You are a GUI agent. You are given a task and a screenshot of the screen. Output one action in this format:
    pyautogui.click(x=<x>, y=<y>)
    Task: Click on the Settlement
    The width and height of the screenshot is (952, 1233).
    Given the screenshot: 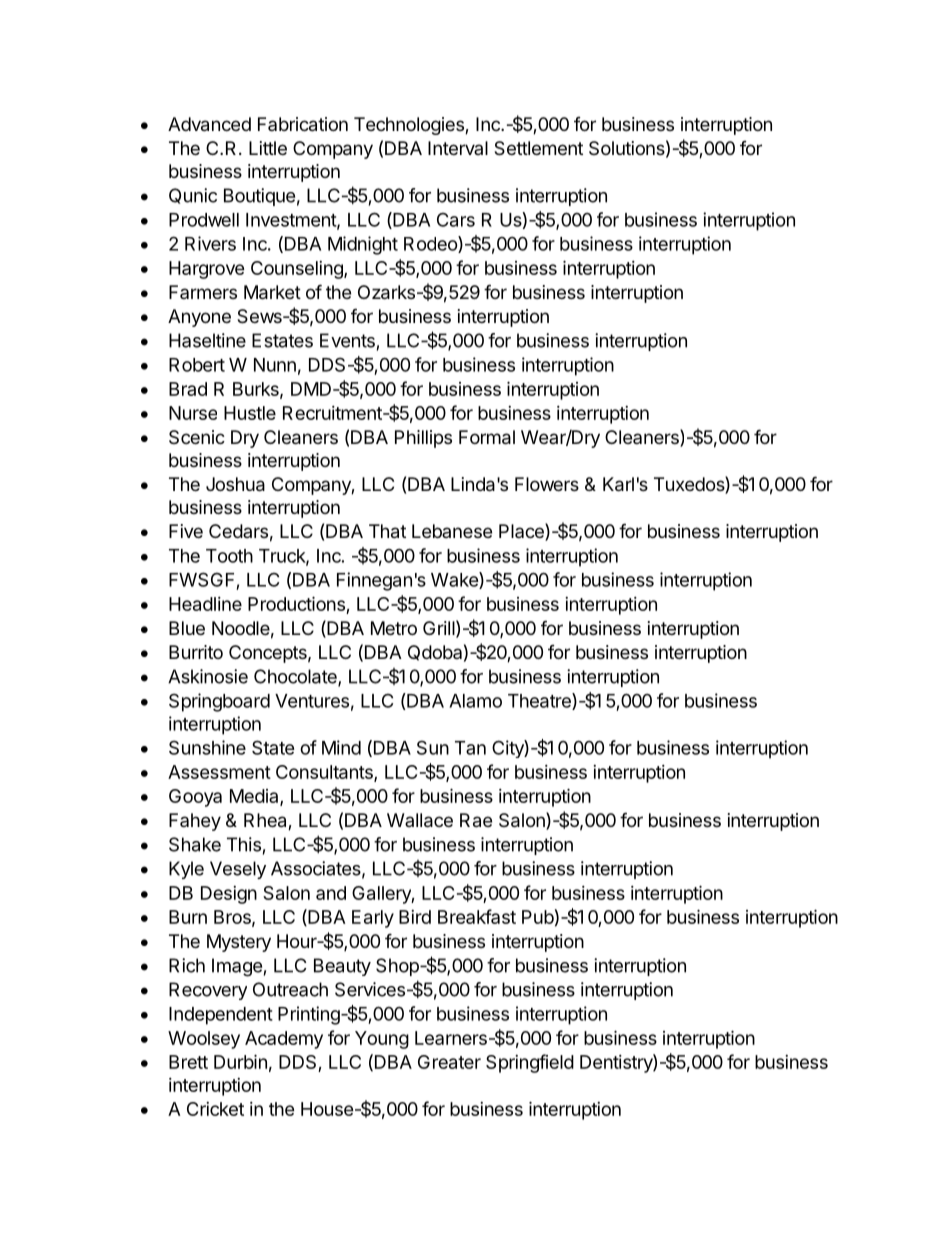 What is the action you would take?
    pyautogui.click(x=538, y=148)
